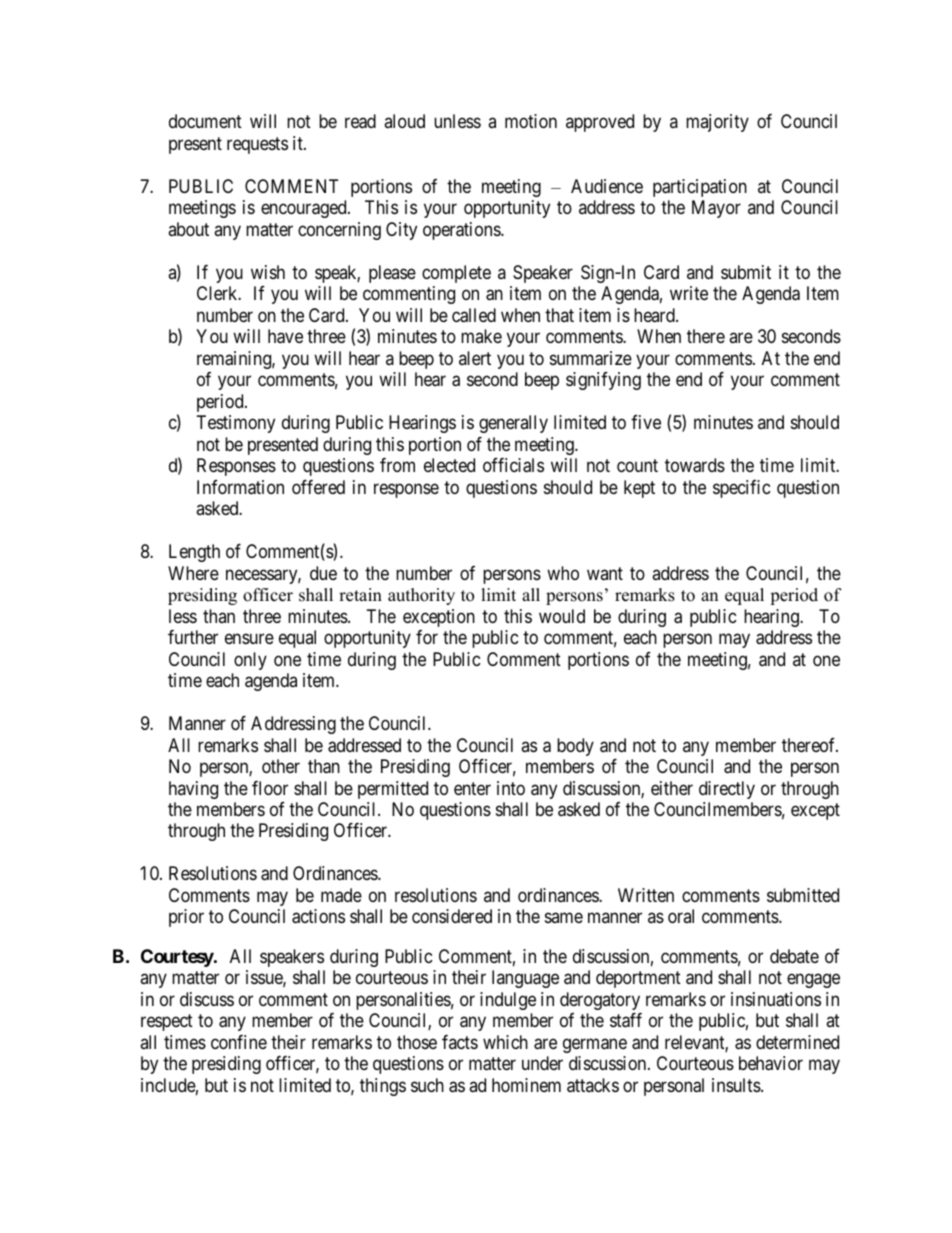 The image size is (952, 1233). What do you see at coordinates (717, 123) in the screenshot?
I see `majority` at bounding box center [717, 123].
